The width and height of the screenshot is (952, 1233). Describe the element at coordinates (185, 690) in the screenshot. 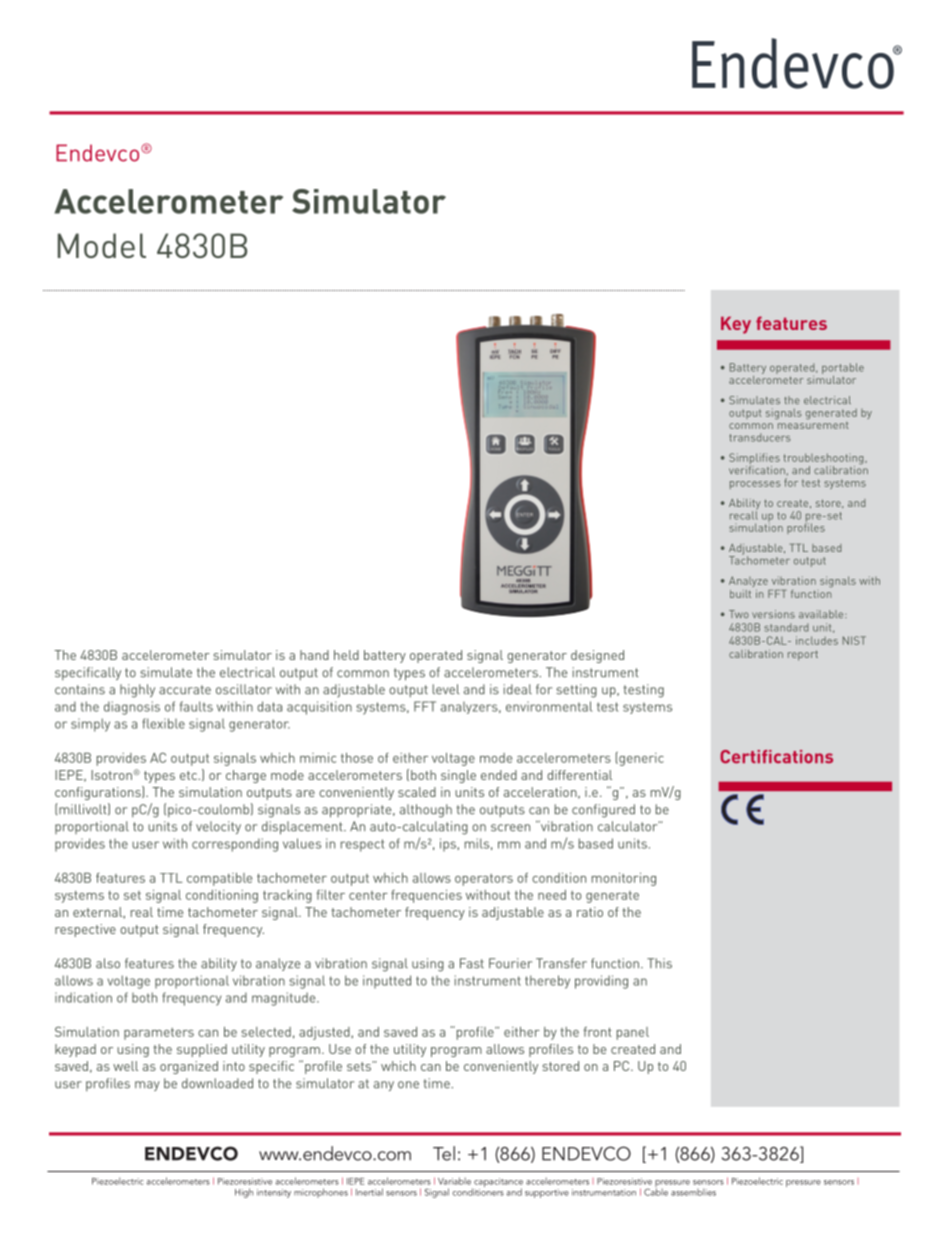

I see `accurate` at that location.
